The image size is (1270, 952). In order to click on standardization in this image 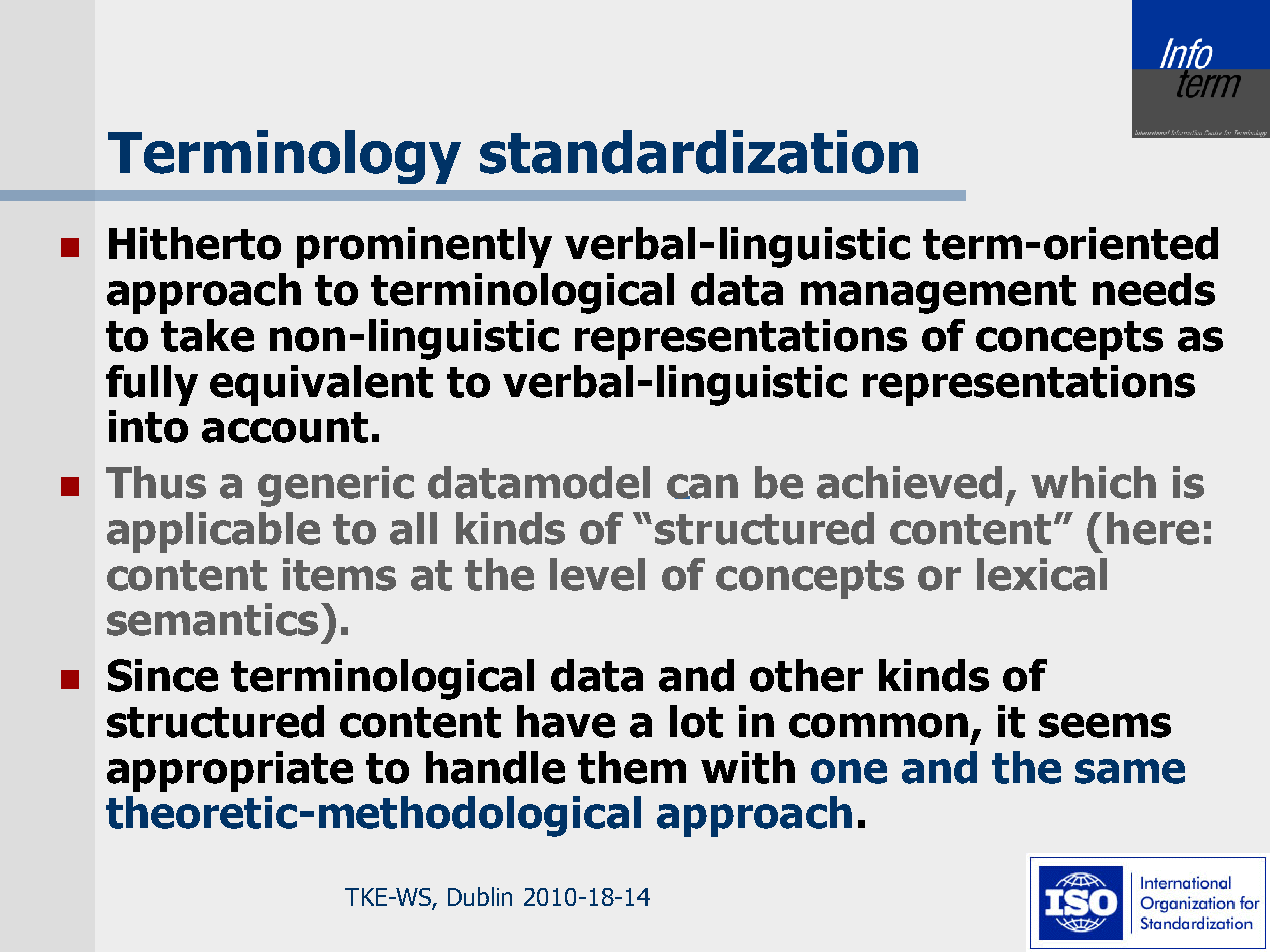, I will do `click(699, 152)`.
